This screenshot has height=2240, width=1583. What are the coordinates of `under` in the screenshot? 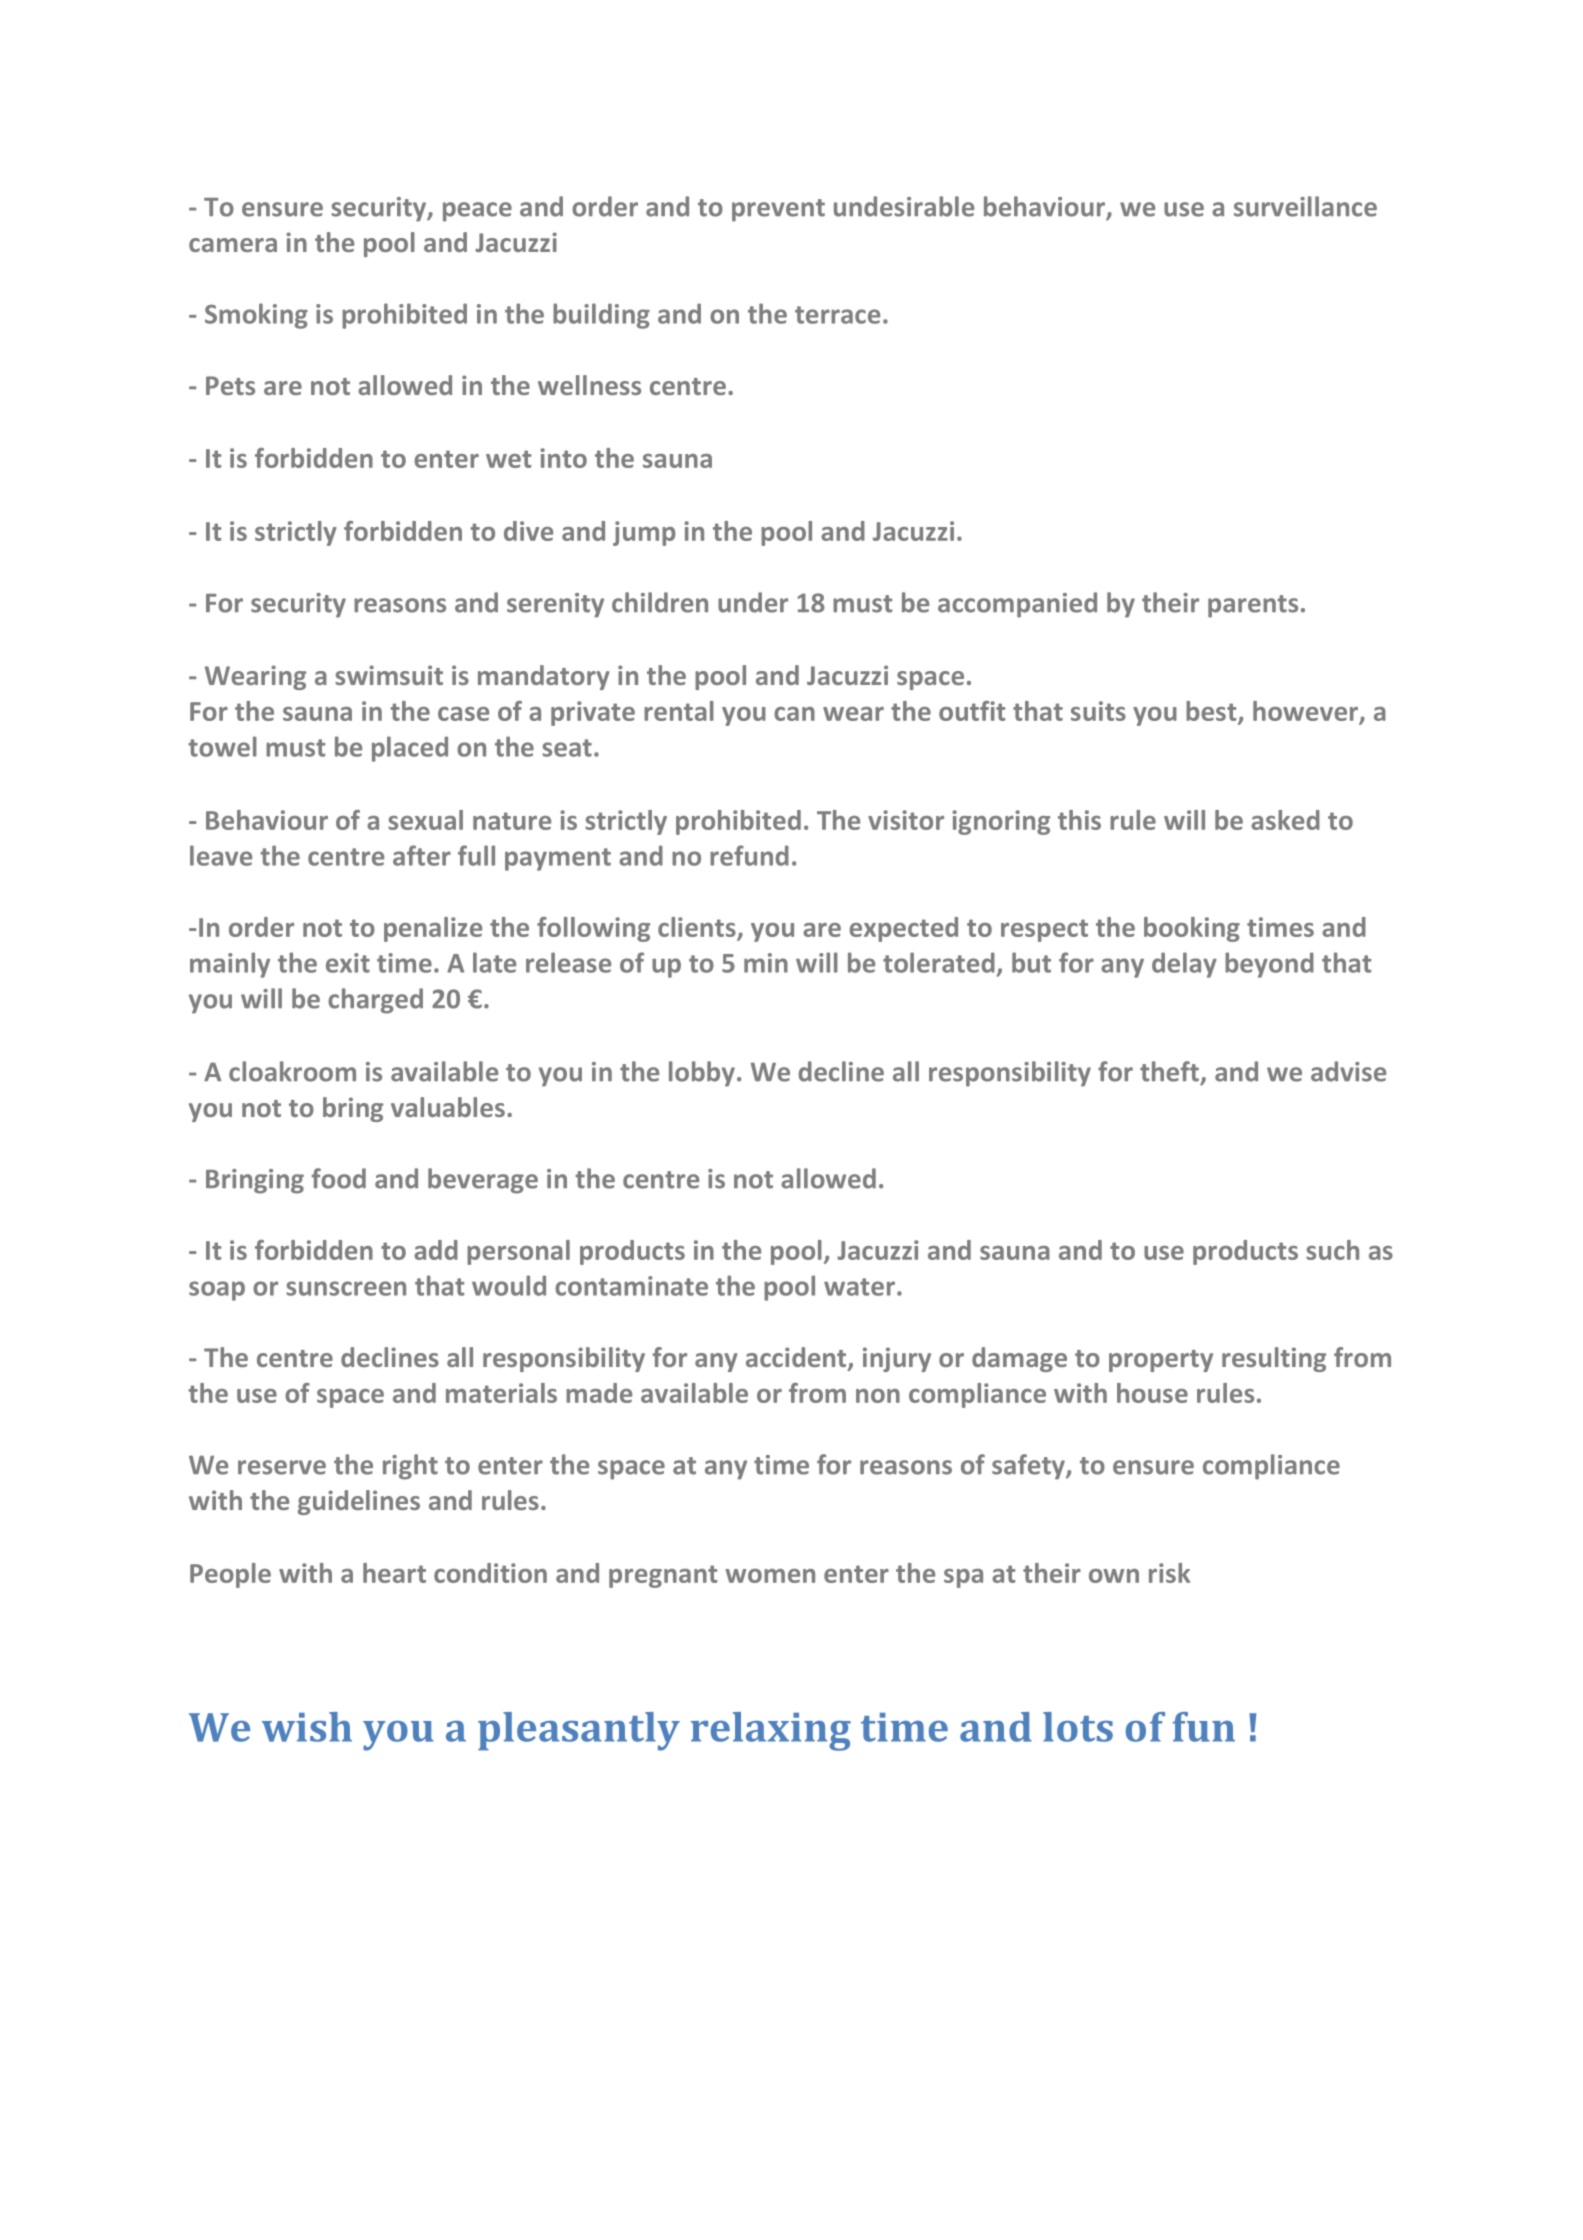 It's located at (753, 602).
